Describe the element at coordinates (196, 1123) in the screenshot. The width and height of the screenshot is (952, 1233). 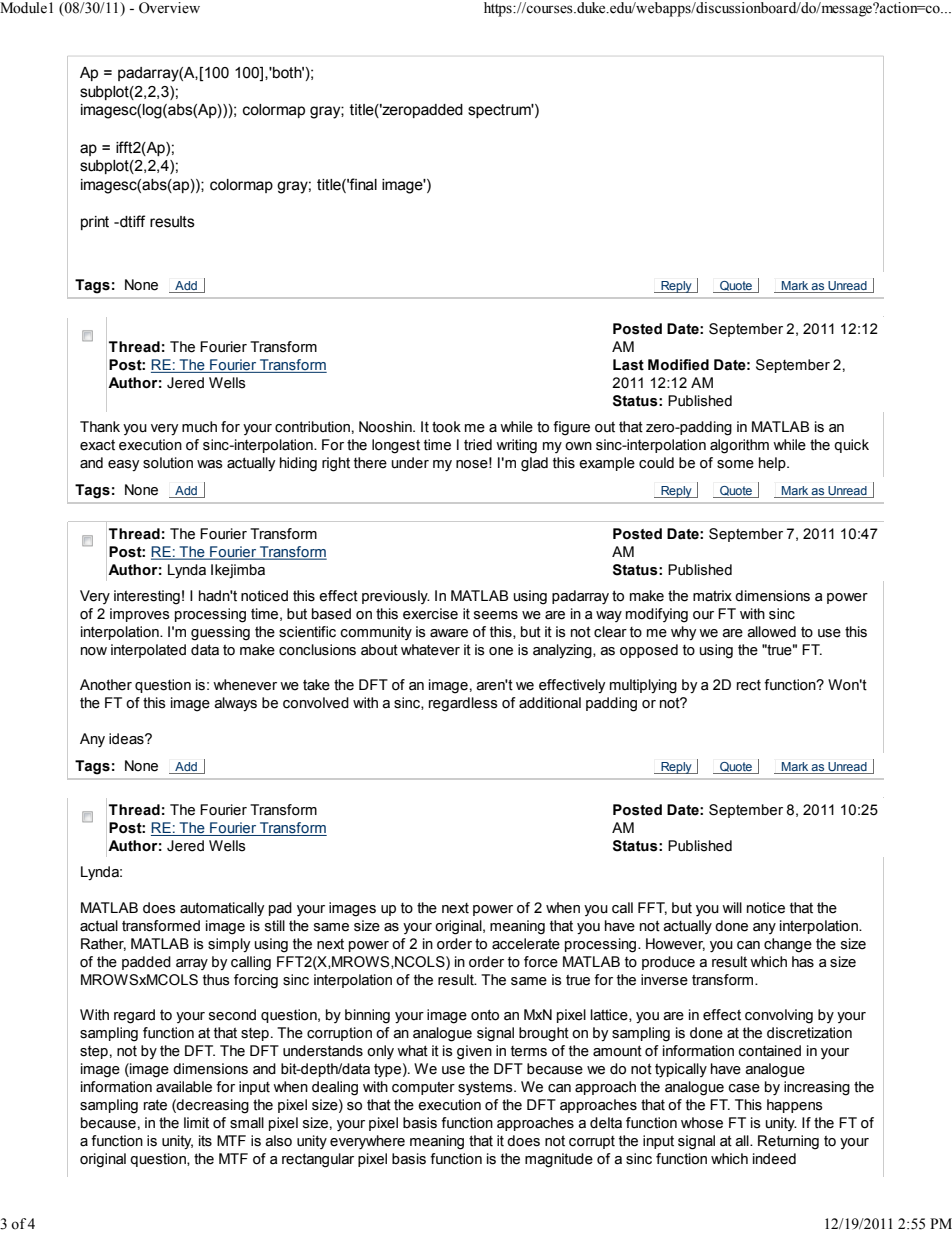
I see `limit` at that location.
